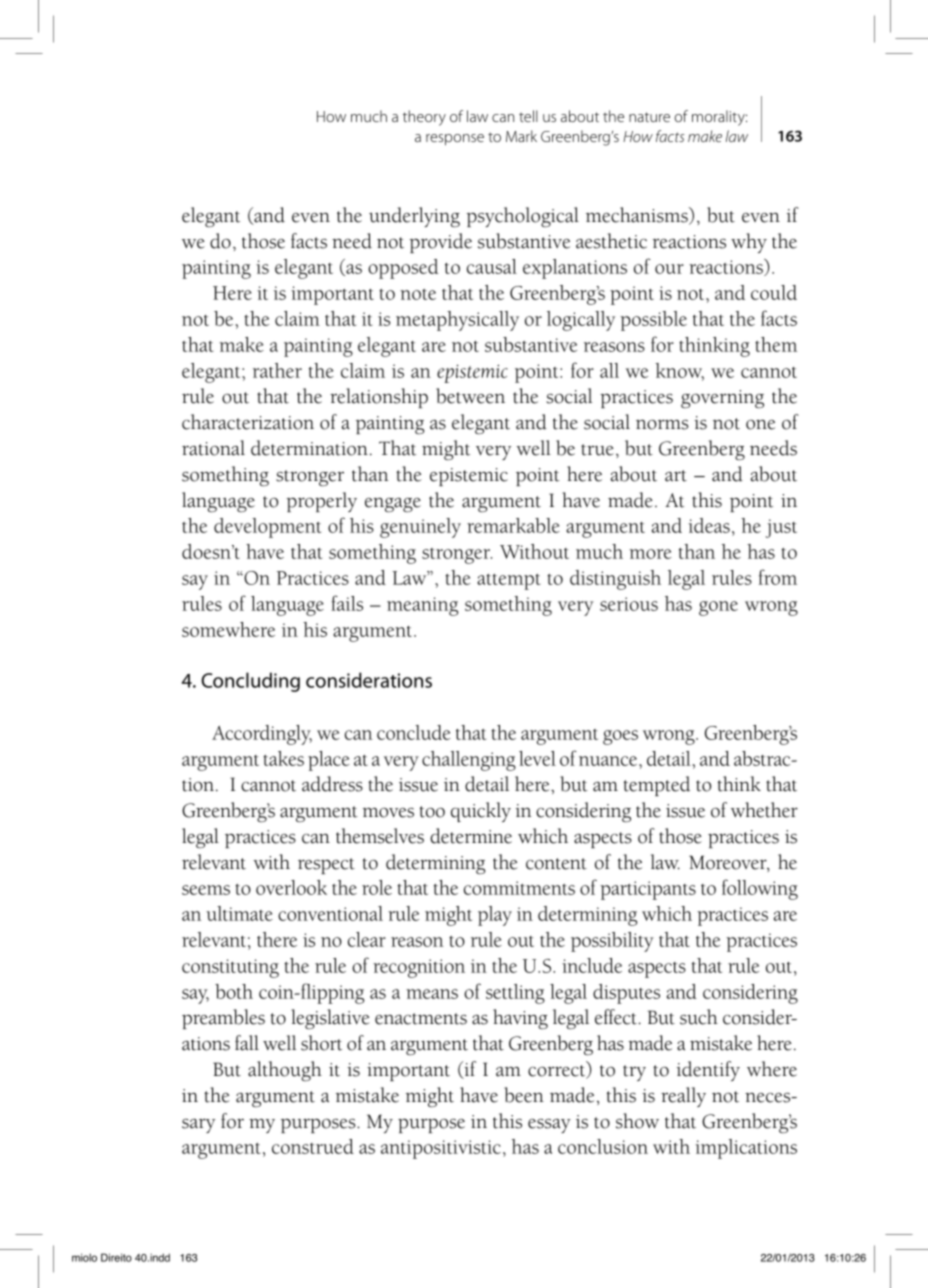  Describe the element at coordinates (709, 525) in the screenshot. I see `ideas` at that location.
